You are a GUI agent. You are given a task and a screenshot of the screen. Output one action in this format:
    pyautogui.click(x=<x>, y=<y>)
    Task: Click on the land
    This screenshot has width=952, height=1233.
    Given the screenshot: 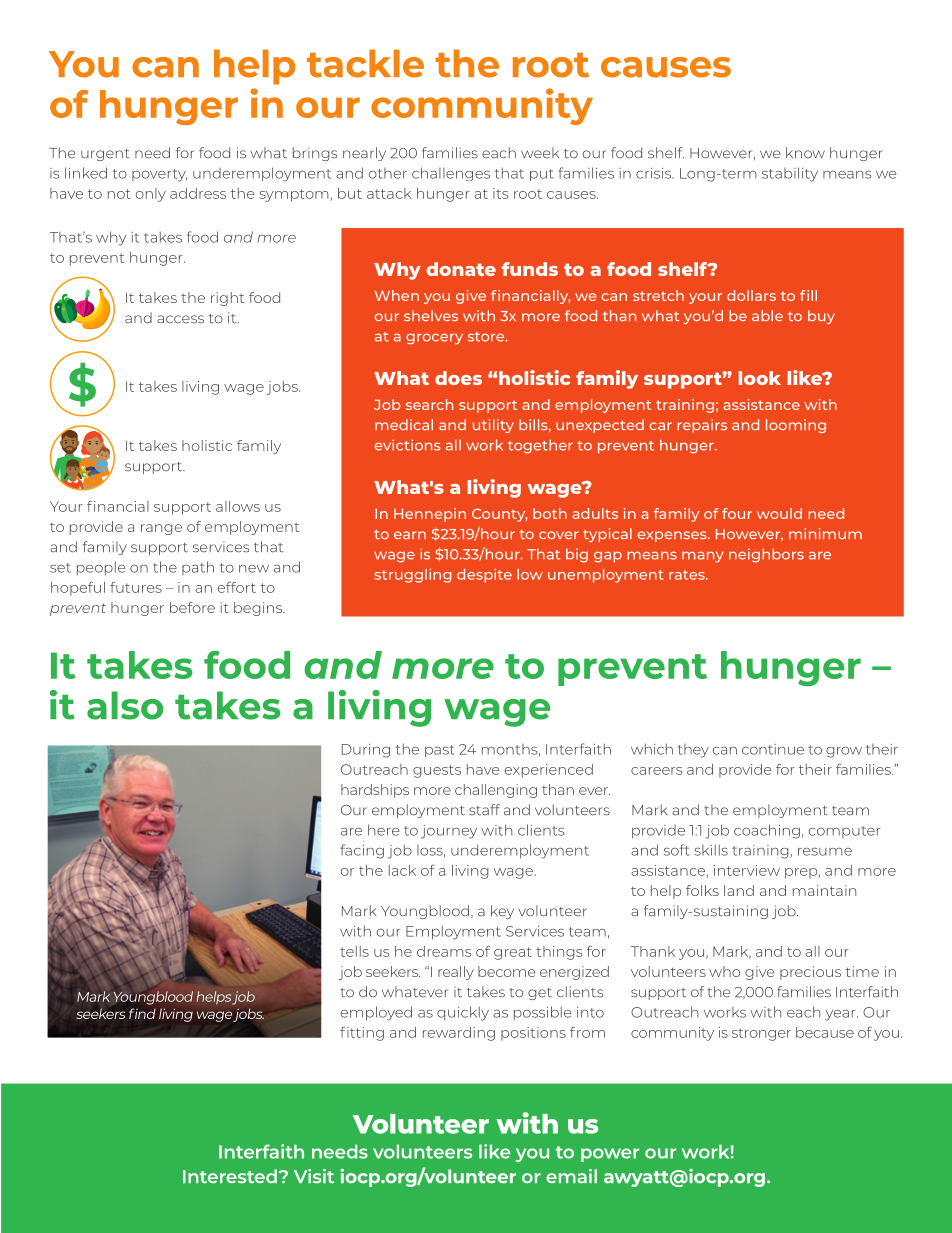 What is the action you would take?
    pyautogui.click(x=739, y=890)
